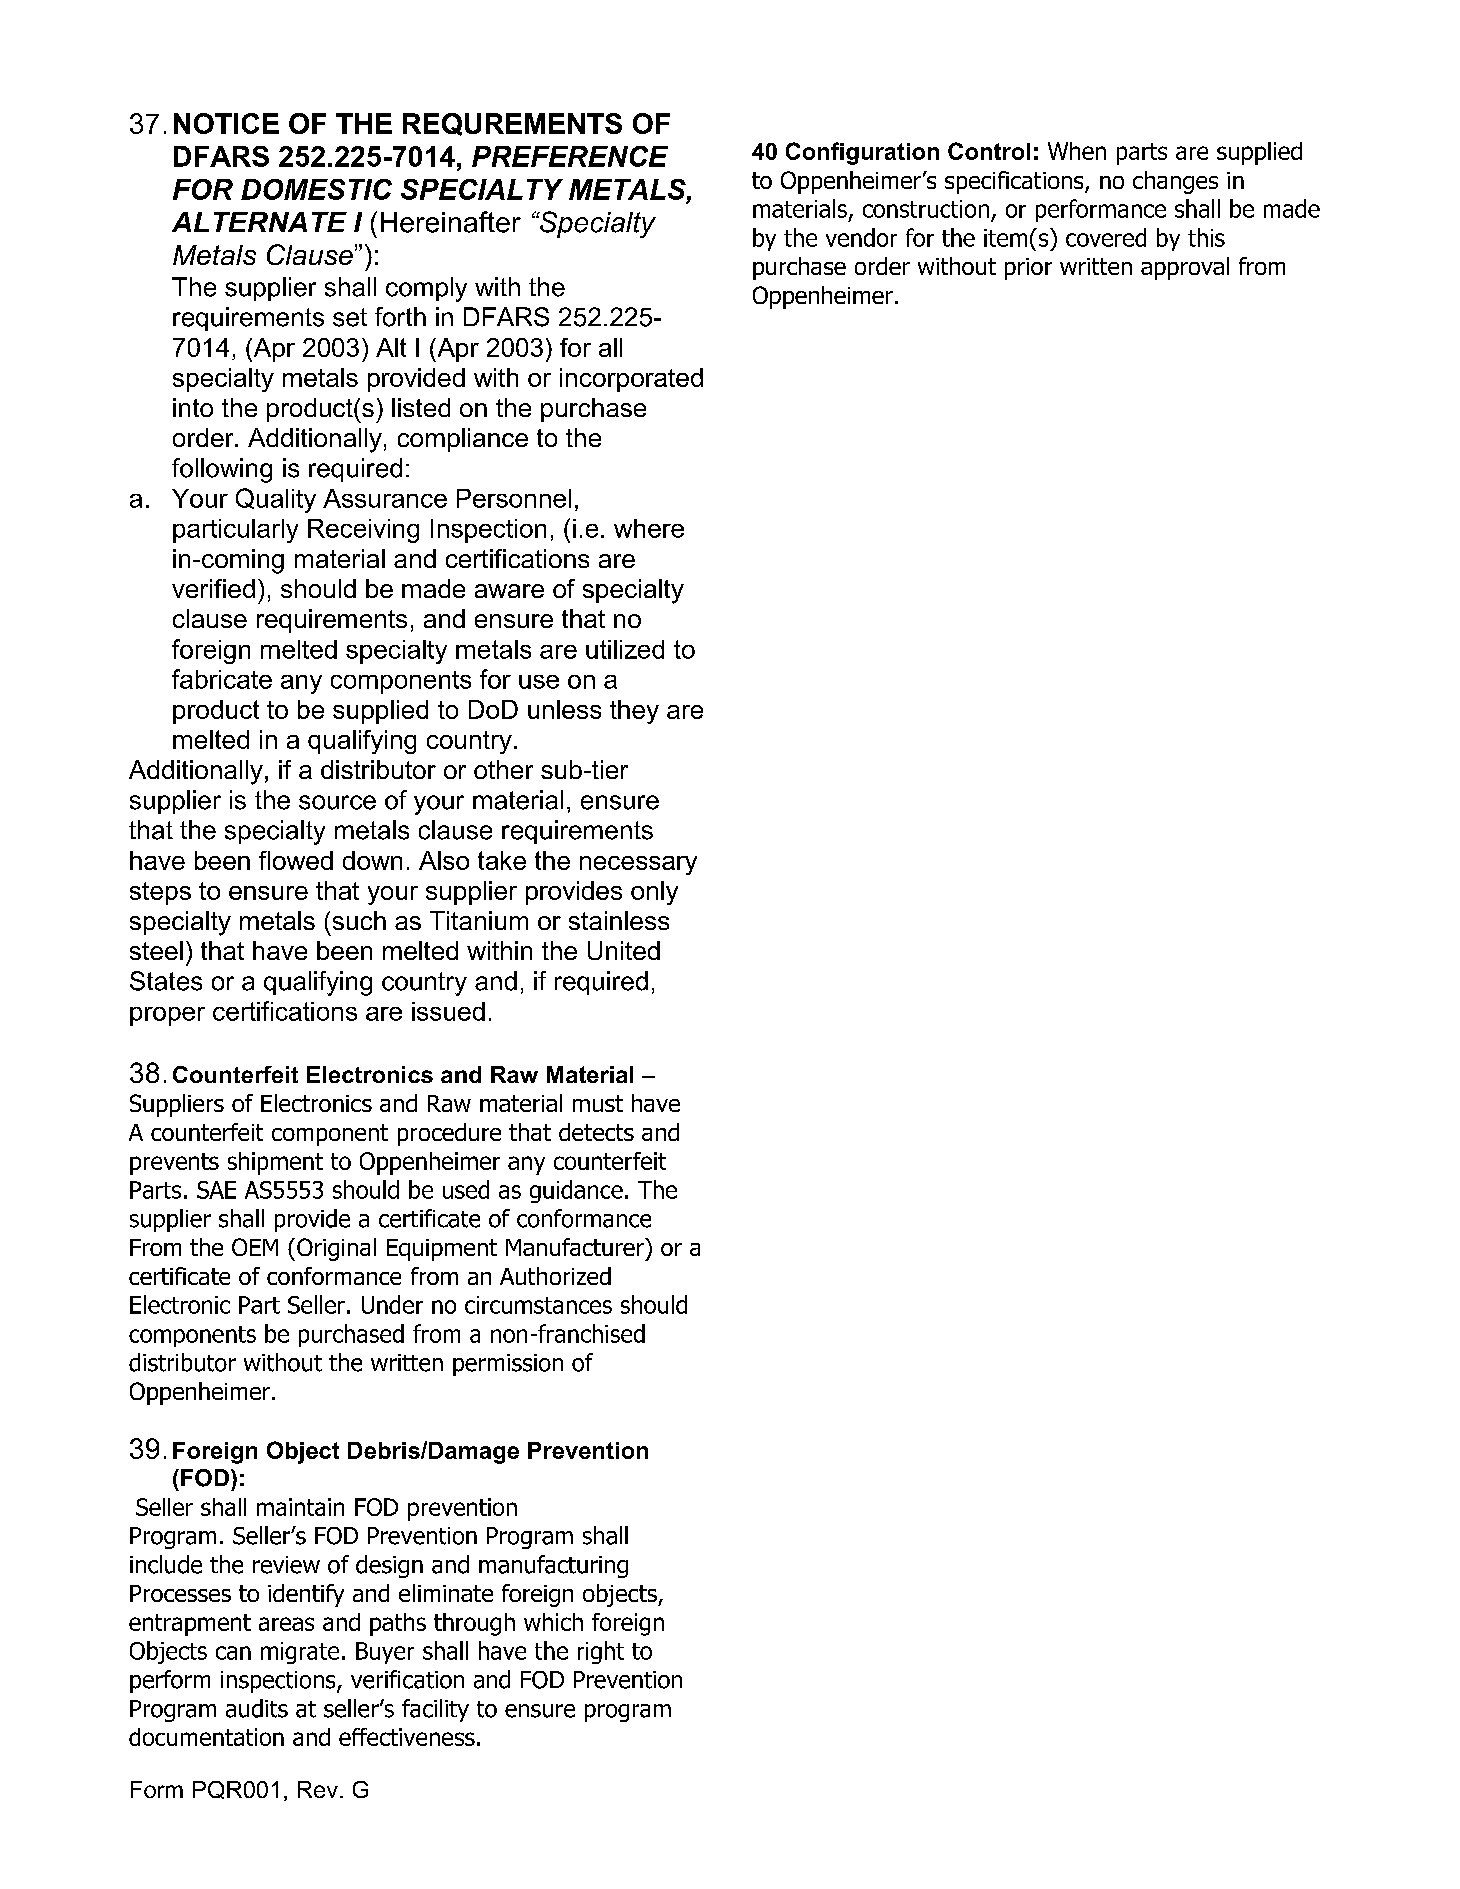 The image size is (1460, 1889). What do you see at coordinates (257, 1708) in the document?
I see `audits` at bounding box center [257, 1708].
